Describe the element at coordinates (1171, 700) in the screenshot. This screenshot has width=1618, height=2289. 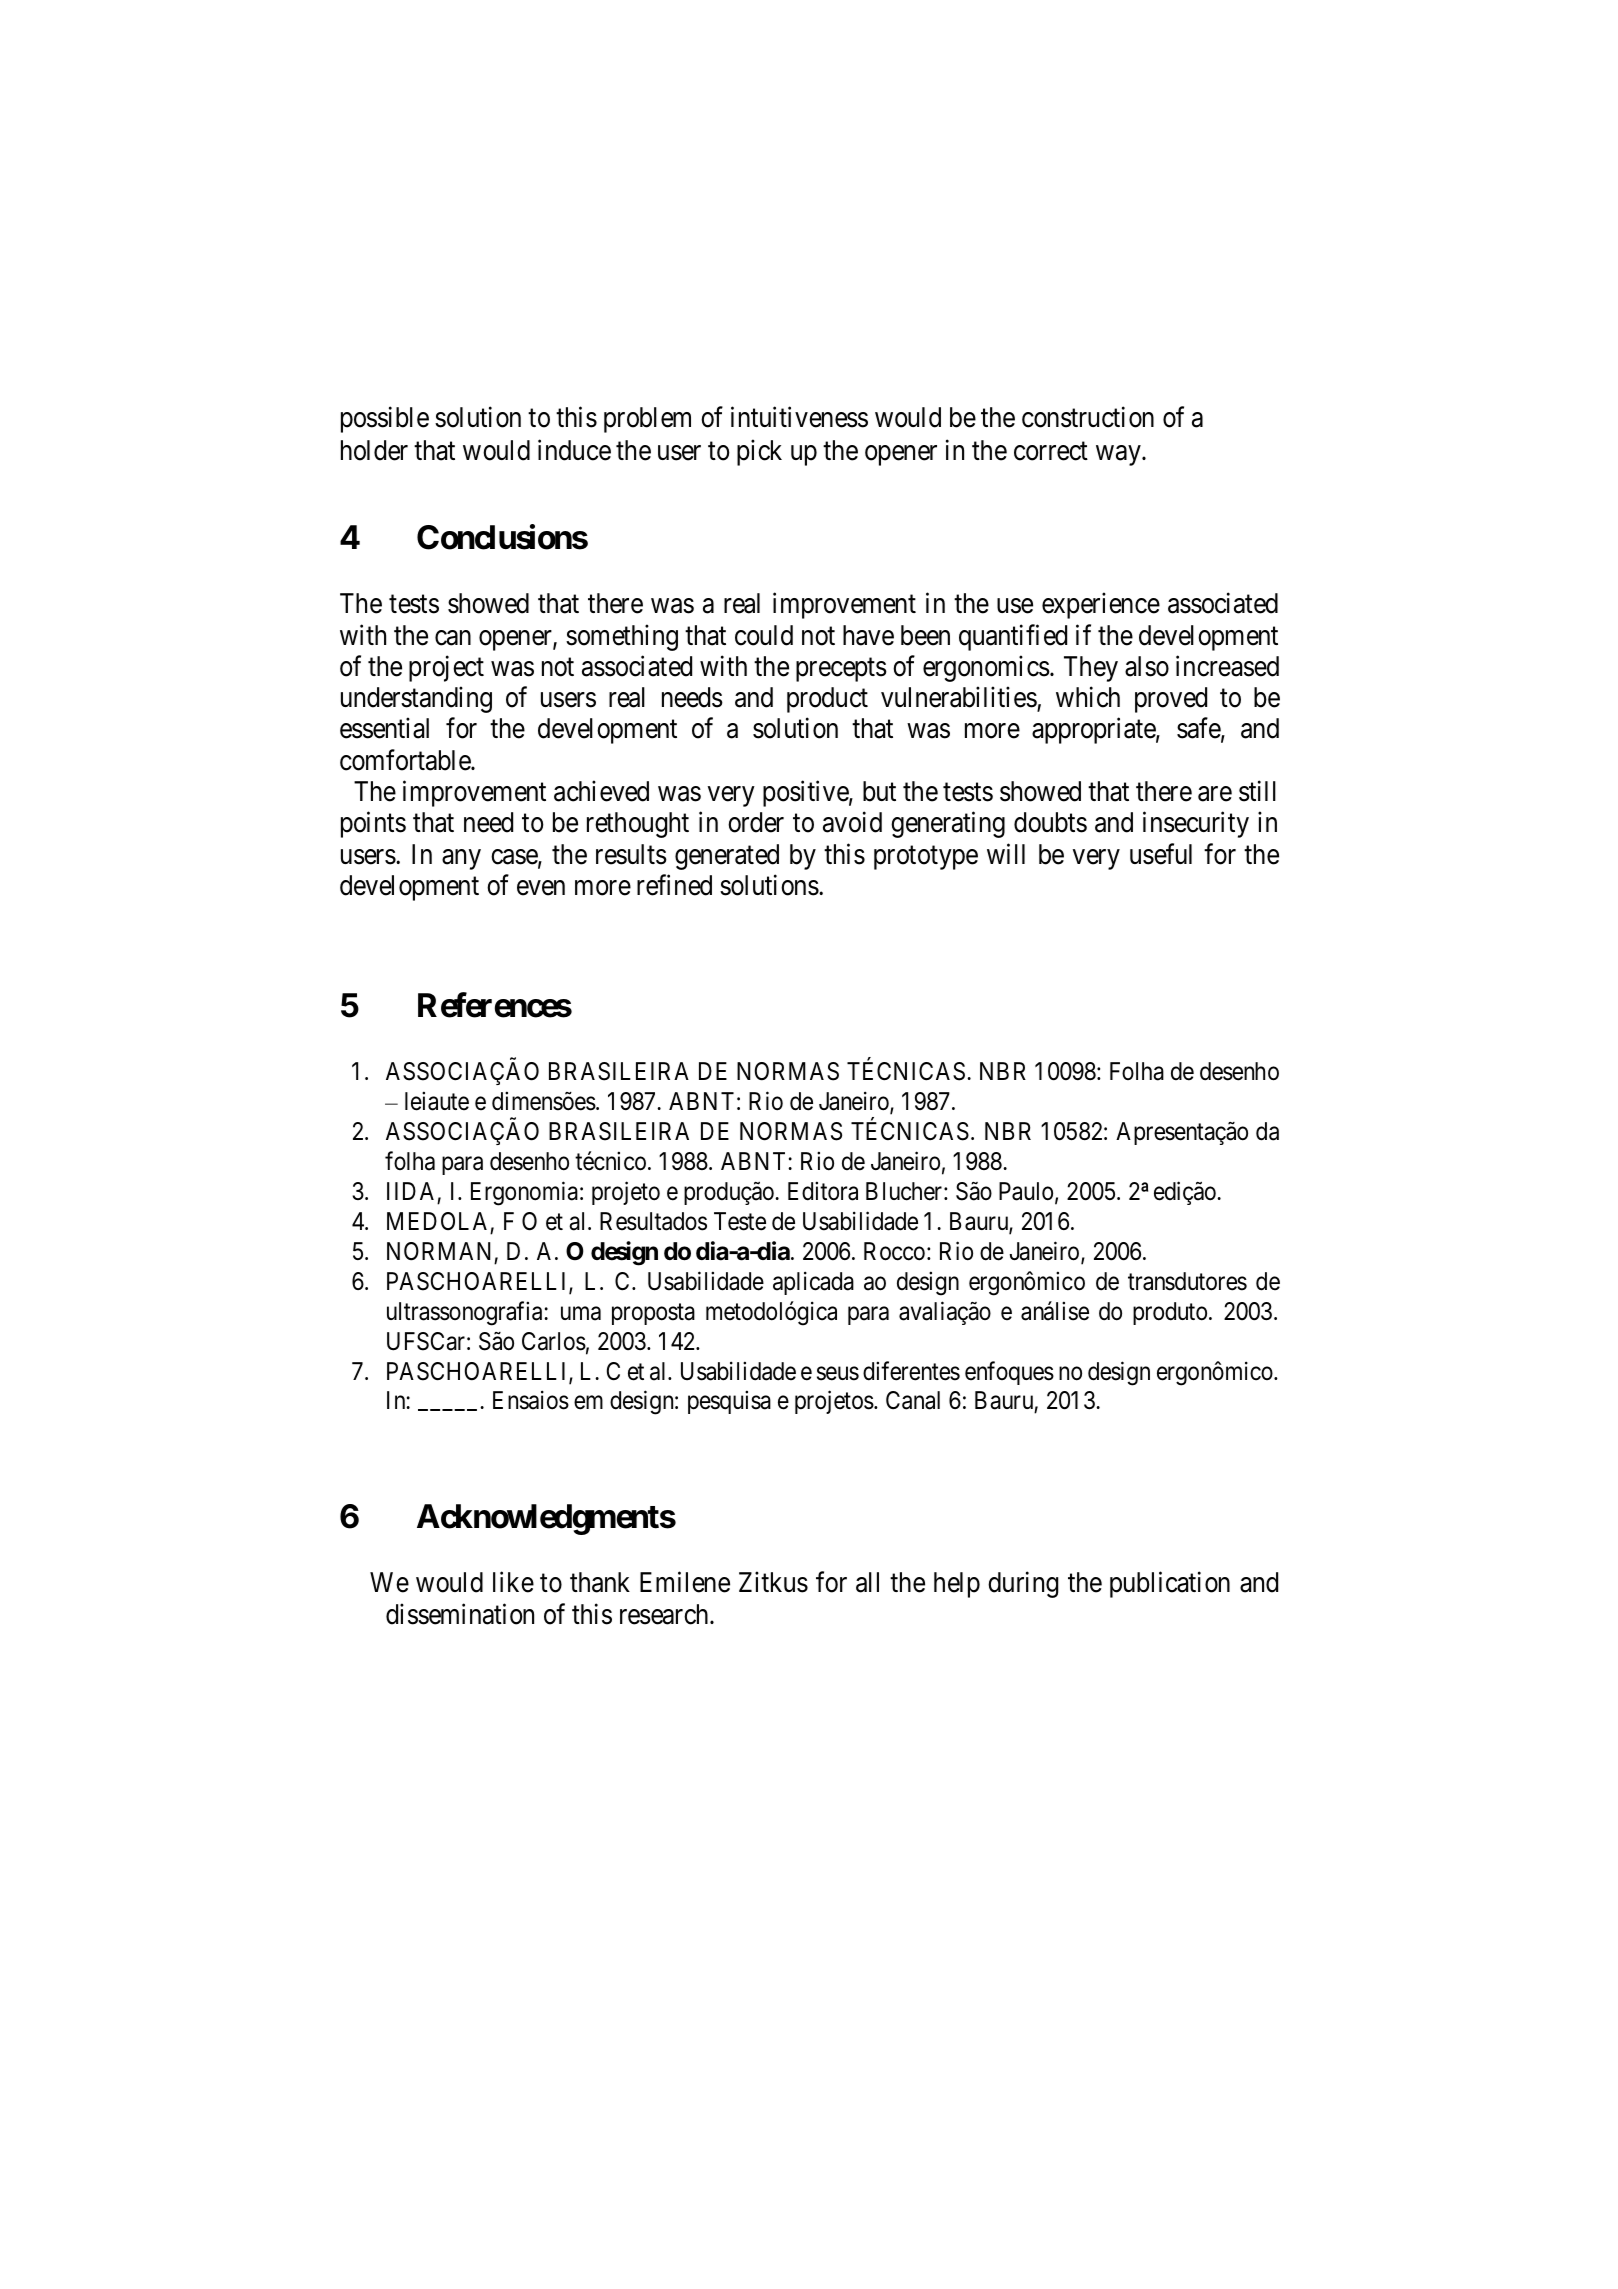
I see `proved` at that location.
